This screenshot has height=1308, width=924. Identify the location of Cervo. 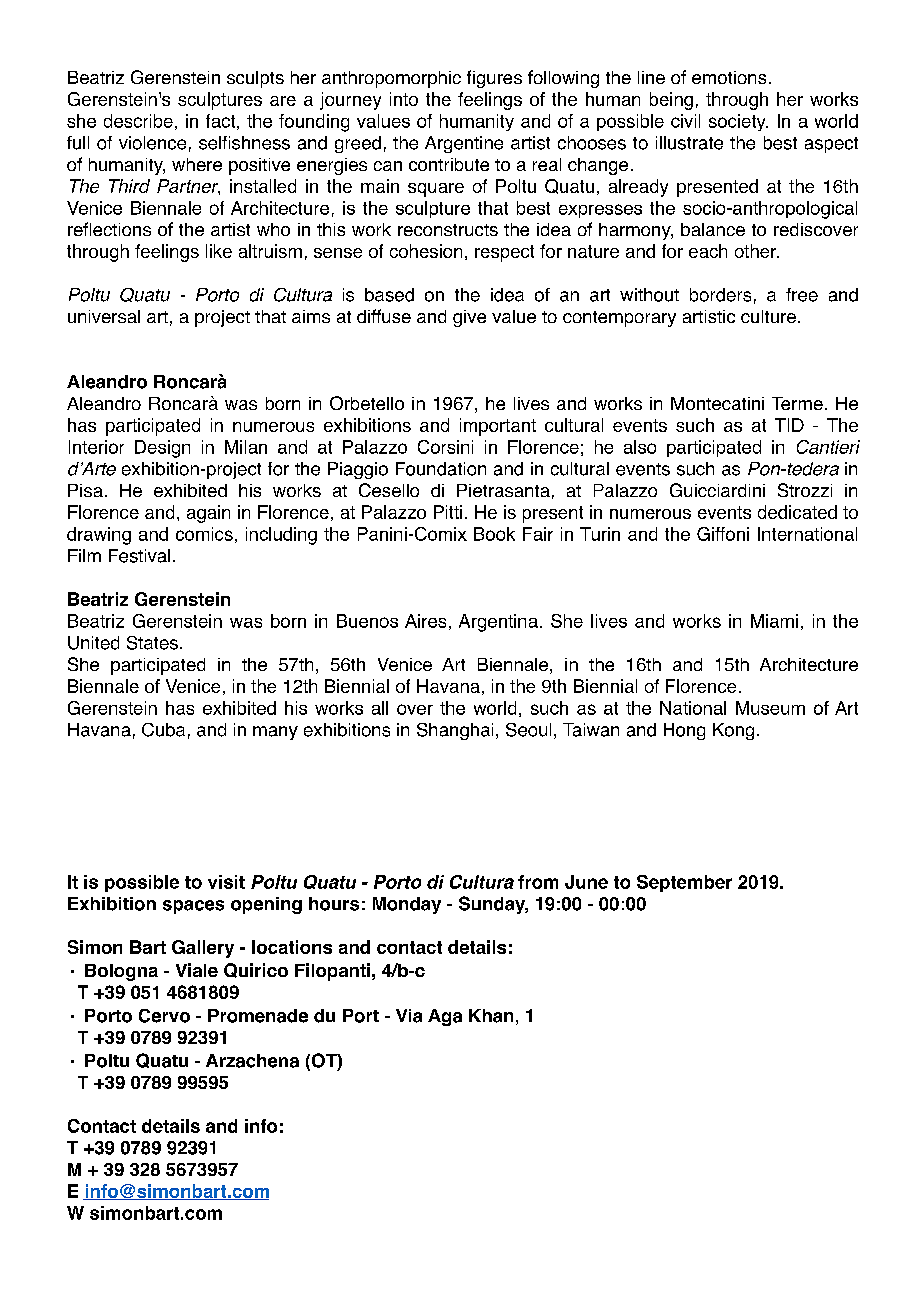
(164, 1016).
